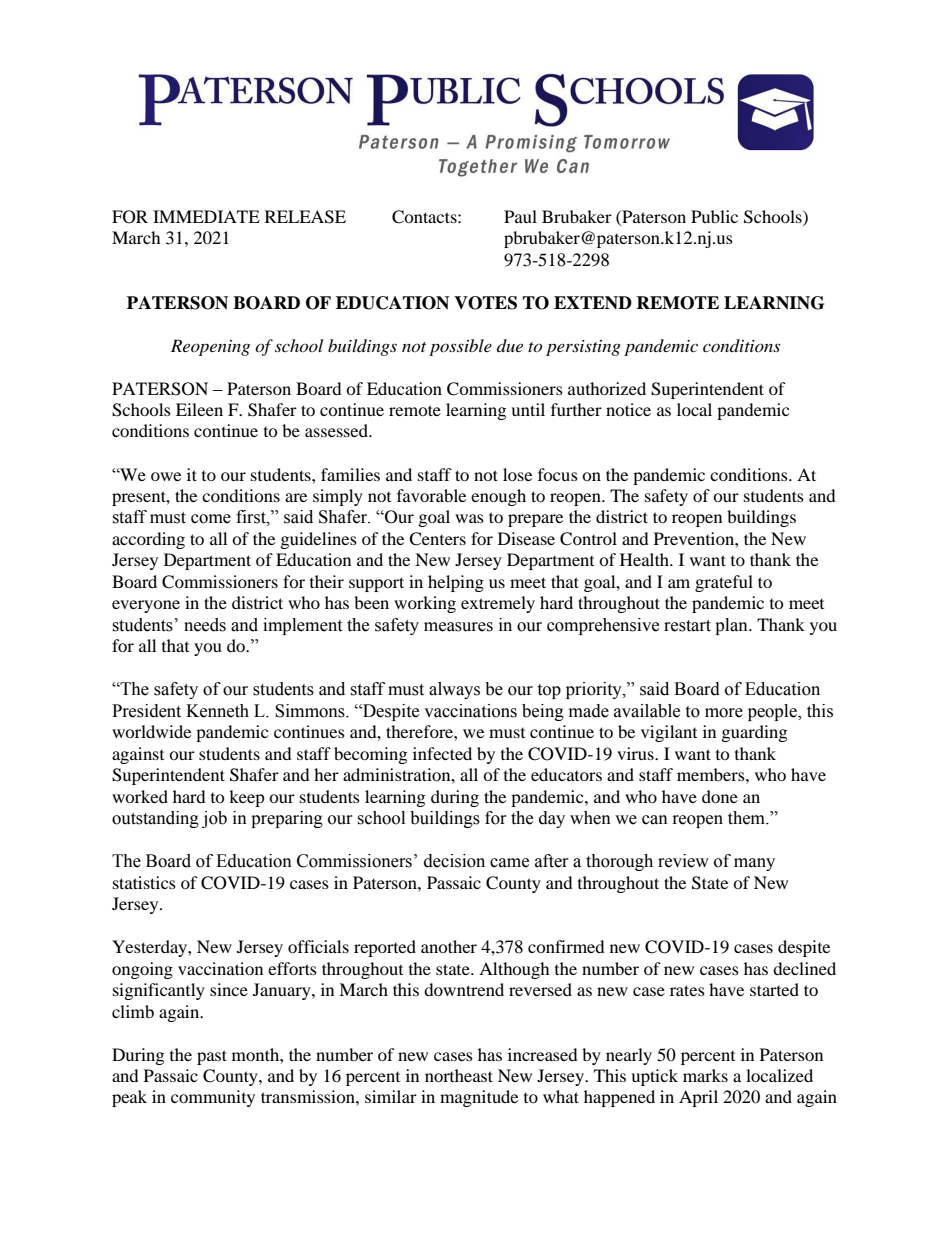 This screenshot has width=952, height=1233. I want to click on Public, so click(714, 216).
